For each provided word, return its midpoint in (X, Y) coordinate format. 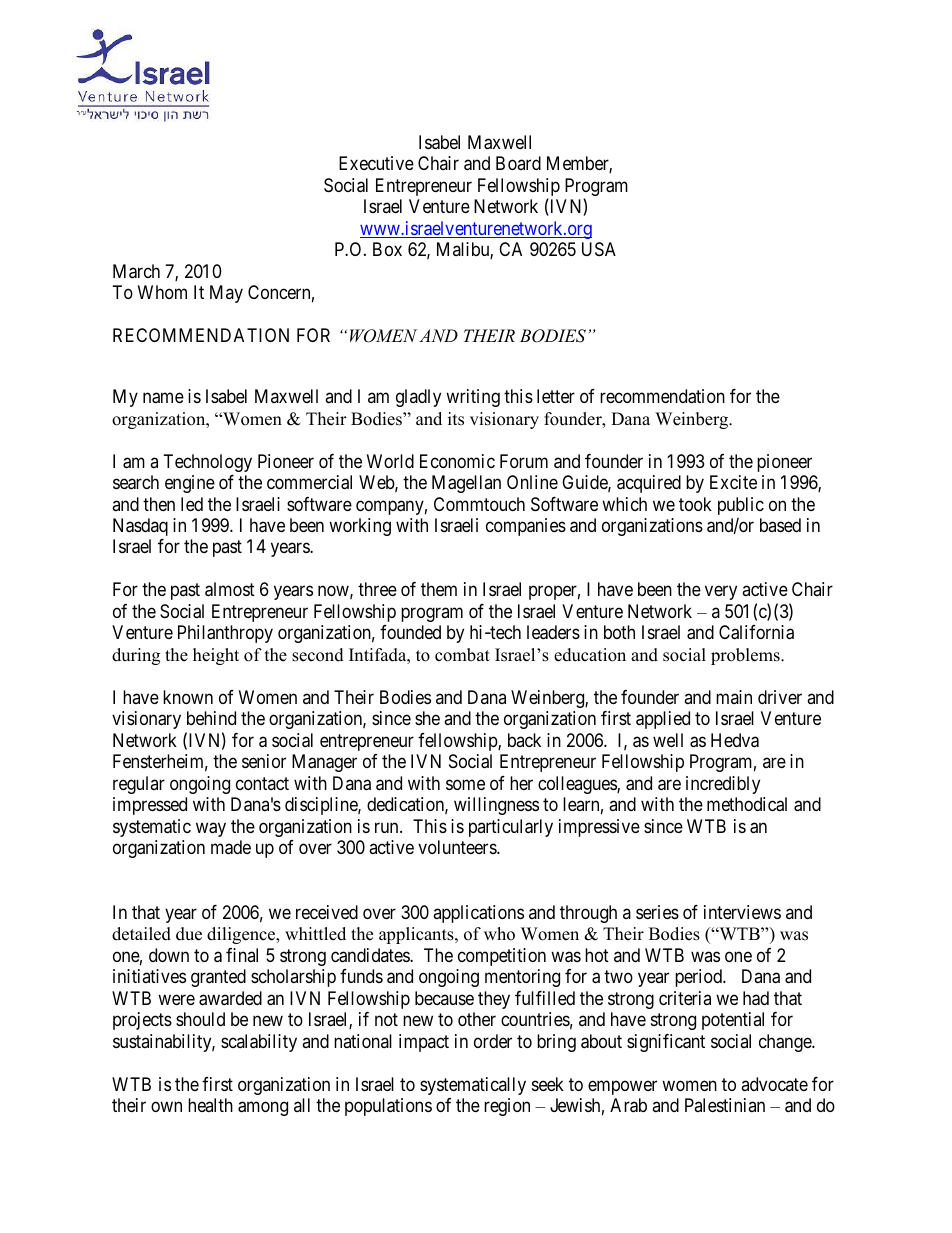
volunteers (458, 847)
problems (746, 656)
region (507, 1107)
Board (518, 163)
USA (599, 249)
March (136, 271)
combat (462, 655)
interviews (742, 912)
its (456, 419)
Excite (733, 482)
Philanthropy (225, 634)
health (210, 1105)
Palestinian (725, 1105)
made (231, 847)
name (163, 398)
